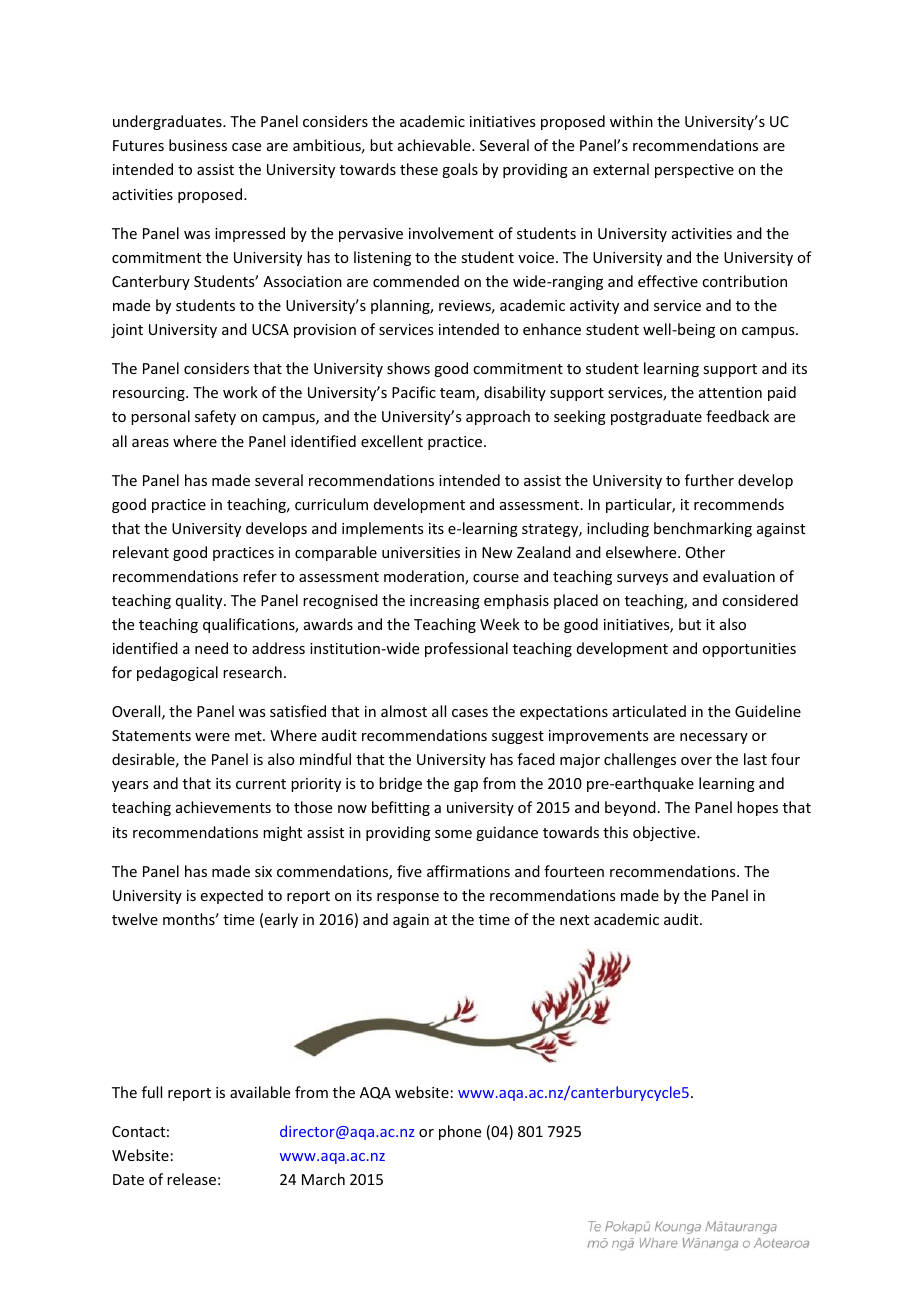  What do you see at coordinates (694, 171) in the screenshot?
I see `perspective` at bounding box center [694, 171].
